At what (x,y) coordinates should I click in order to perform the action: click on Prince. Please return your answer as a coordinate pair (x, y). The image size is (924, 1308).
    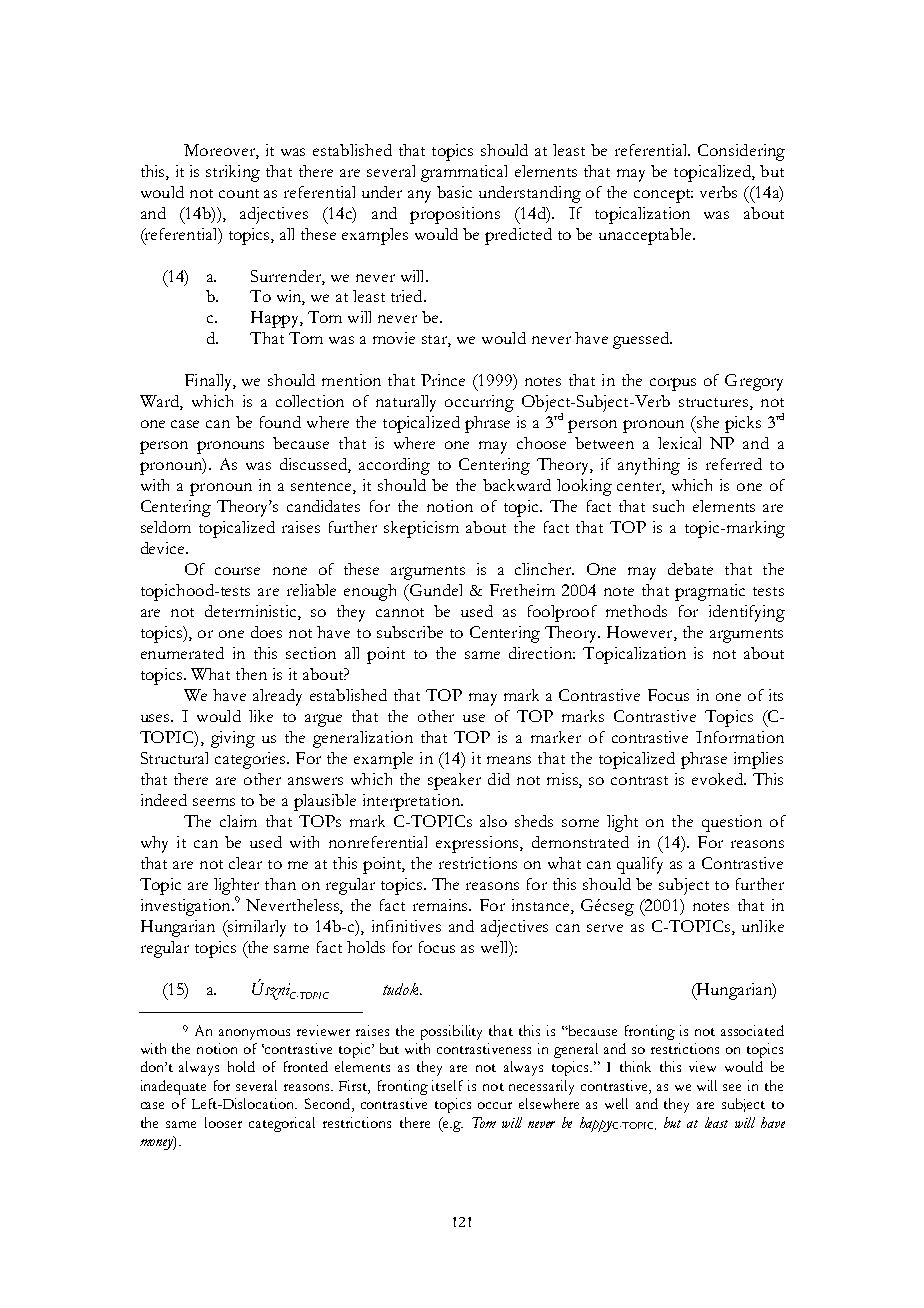
    Looking at the image, I should click on (443, 380).
